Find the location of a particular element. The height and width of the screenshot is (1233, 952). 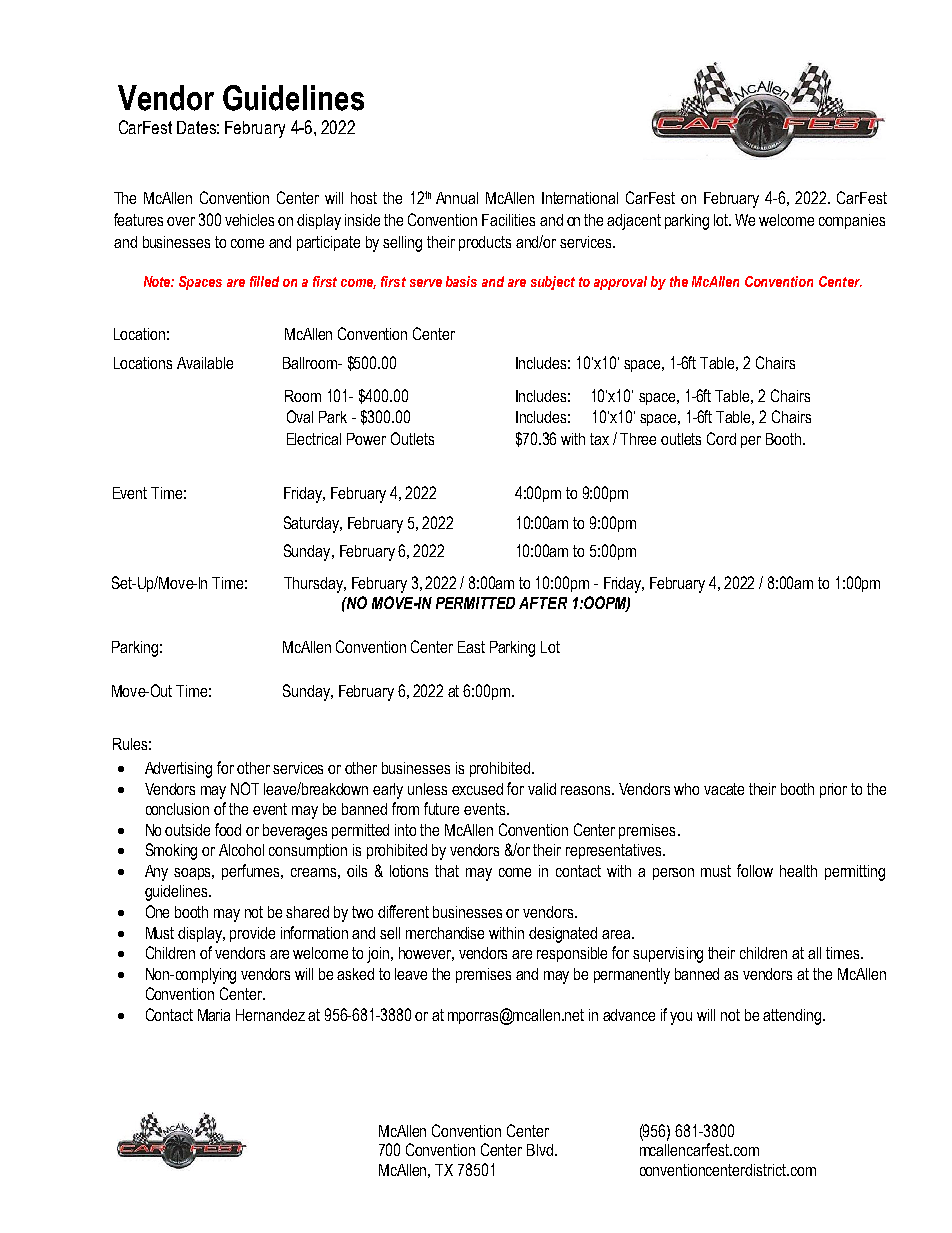

vehicles is located at coordinates (249, 220).
